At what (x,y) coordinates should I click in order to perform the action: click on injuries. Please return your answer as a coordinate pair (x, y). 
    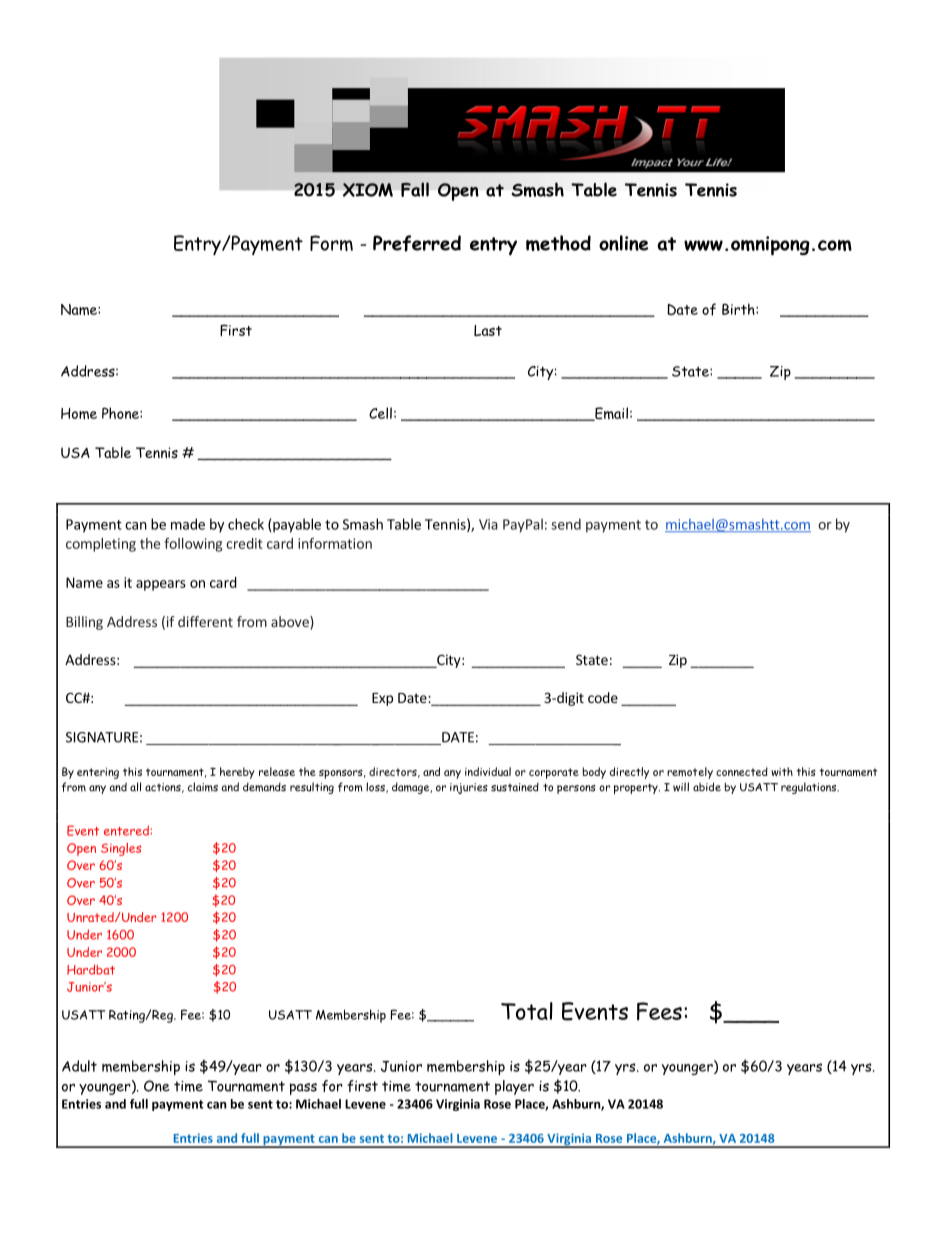
    Looking at the image, I should click on (469, 788).
